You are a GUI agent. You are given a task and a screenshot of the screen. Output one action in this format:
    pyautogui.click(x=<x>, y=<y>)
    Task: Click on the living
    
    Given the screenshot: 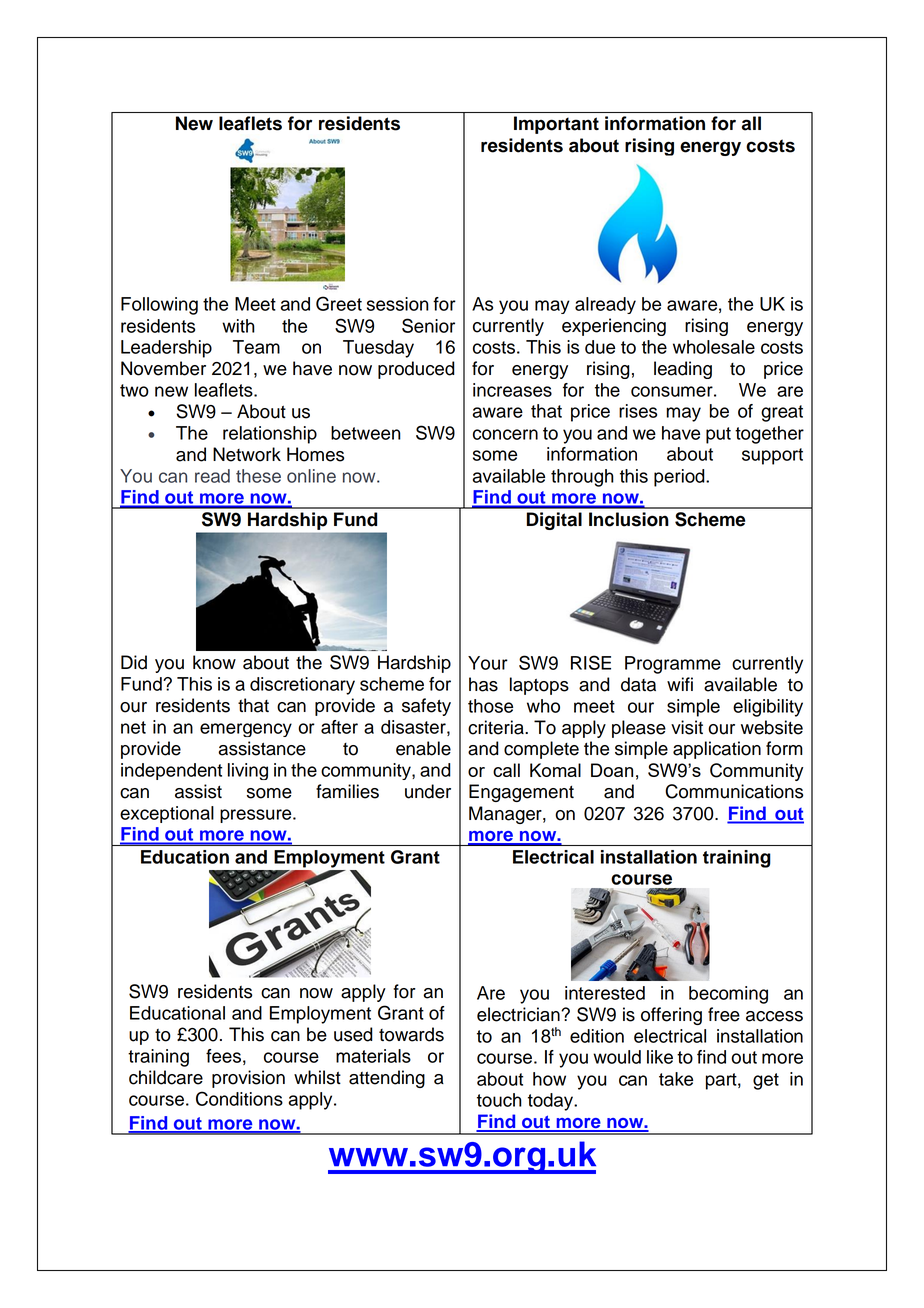 What is the action you would take?
    pyautogui.click(x=248, y=771)
